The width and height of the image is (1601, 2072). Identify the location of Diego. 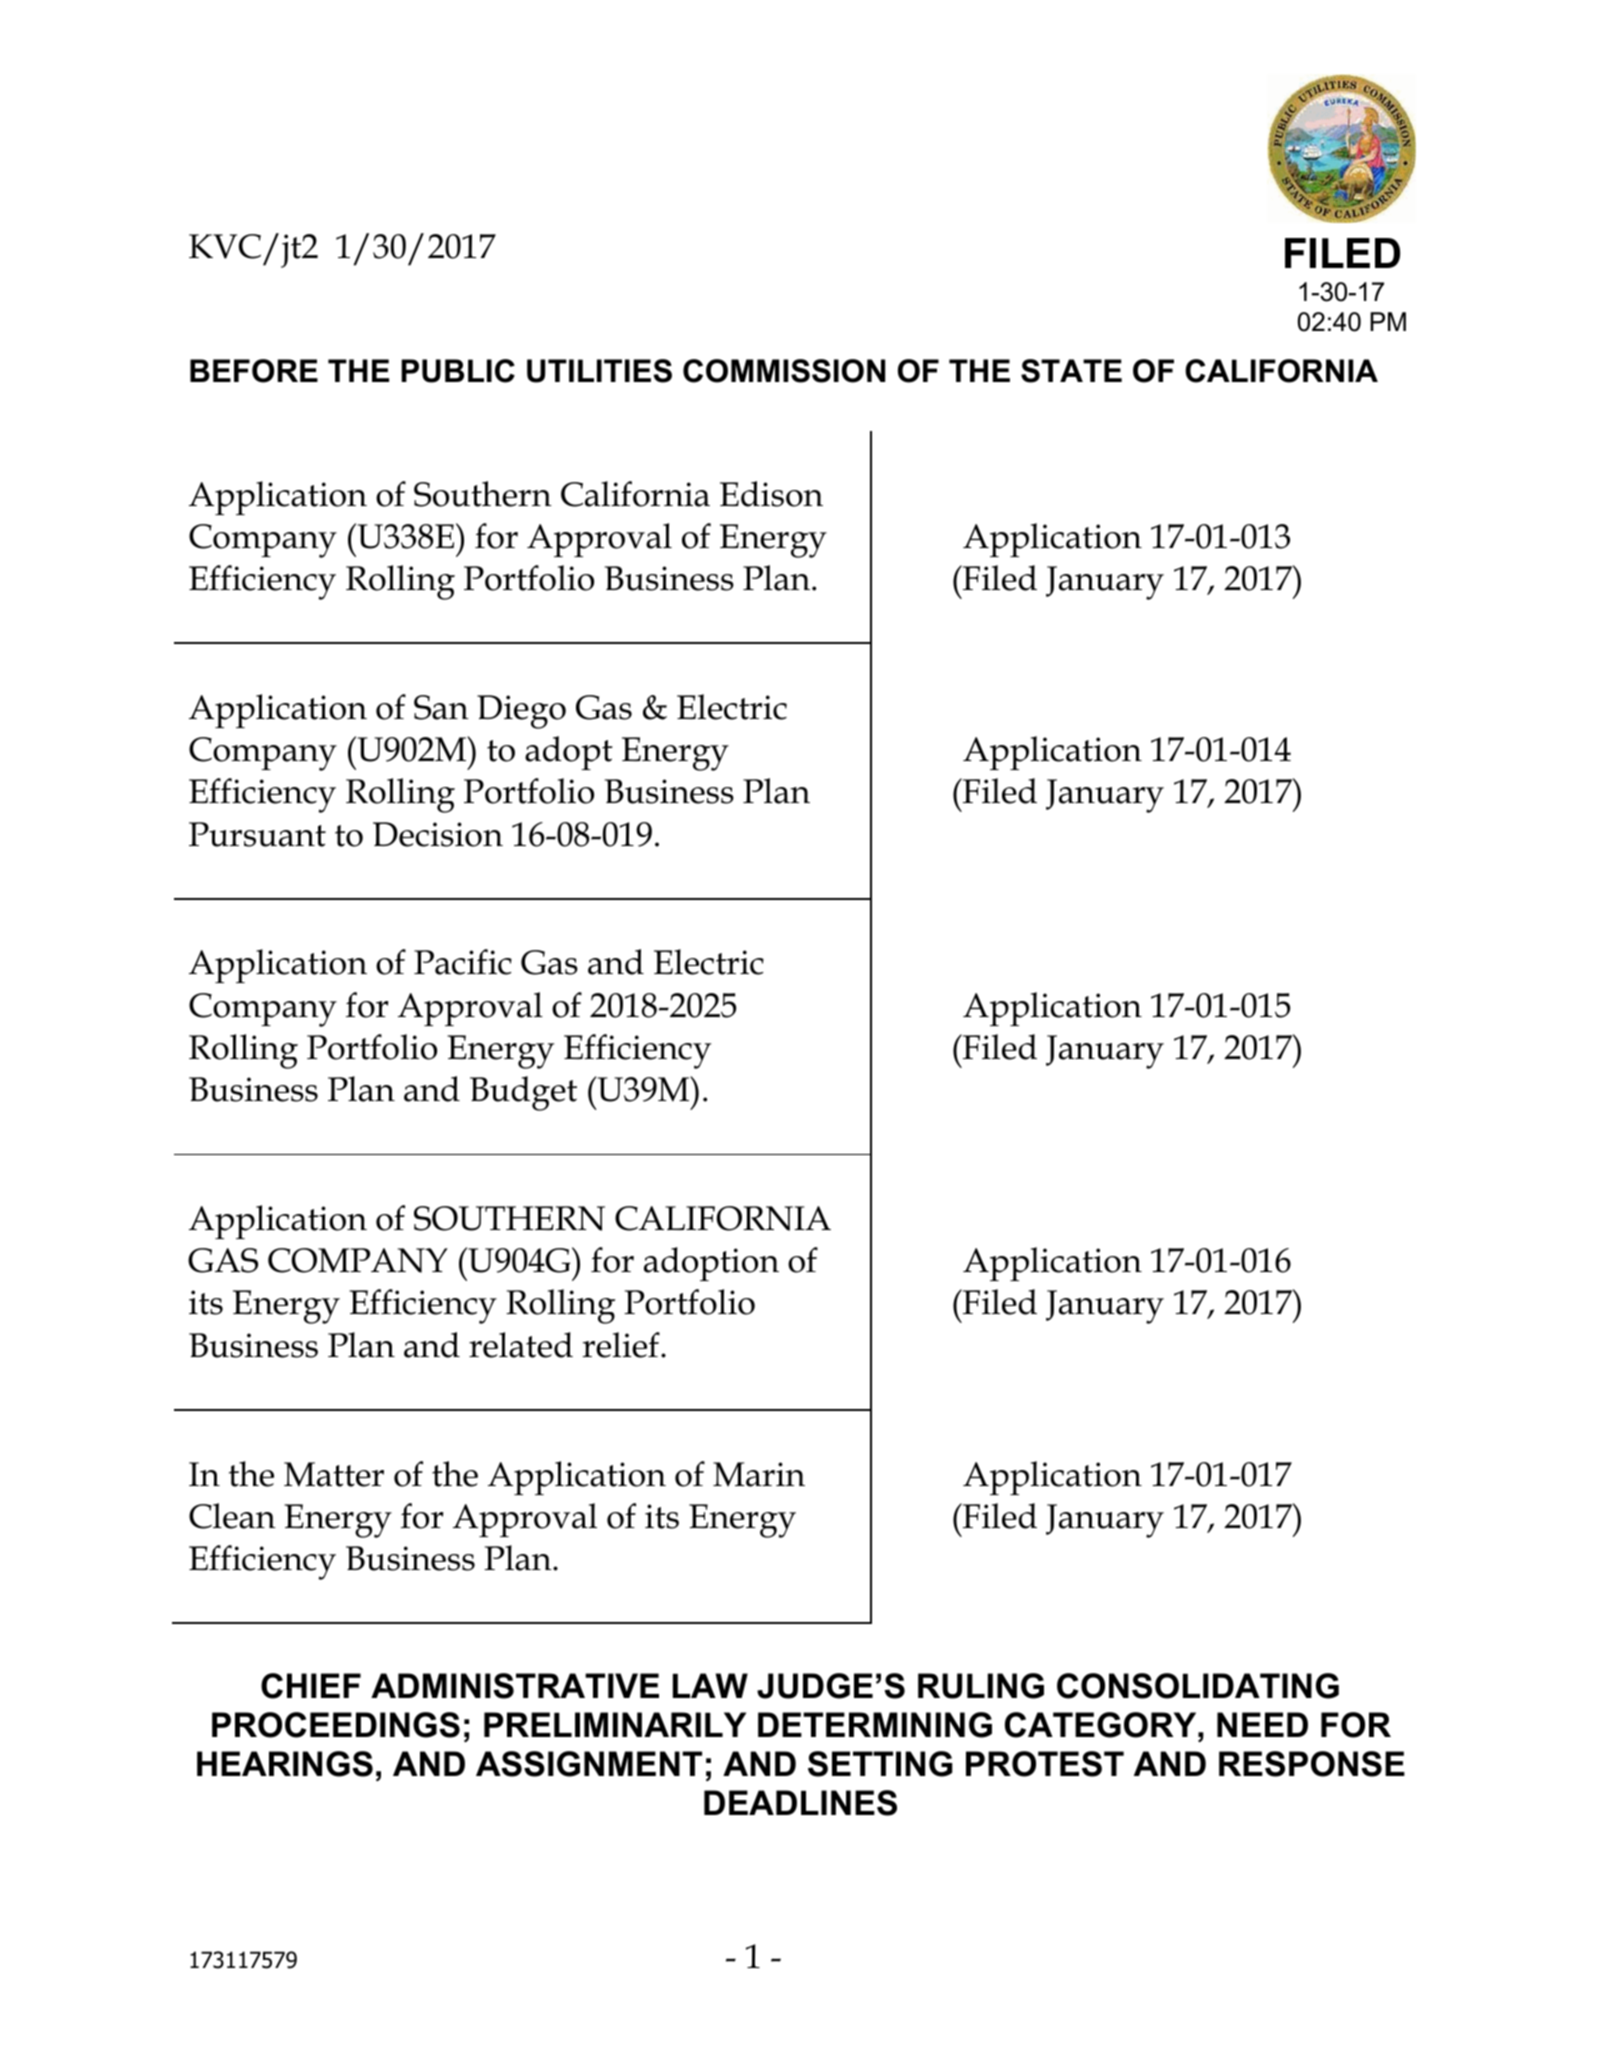
(521, 712).
